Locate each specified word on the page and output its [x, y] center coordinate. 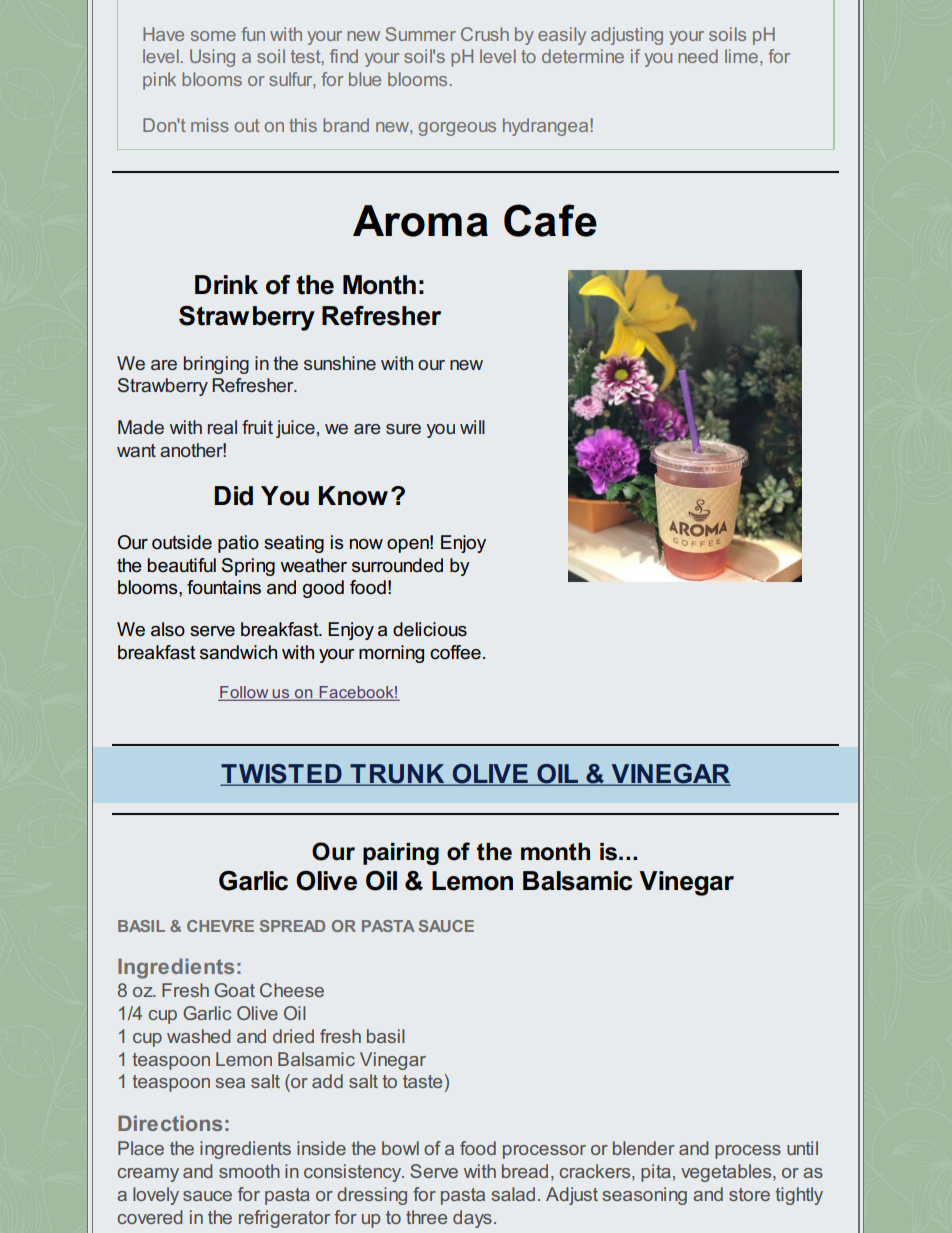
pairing [401, 854]
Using [212, 58]
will [472, 427]
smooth [249, 1171]
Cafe [550, 220]
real [222, 427]
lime [741, 56]
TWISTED [282, 775]
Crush [485, 34]
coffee [455, 652]
